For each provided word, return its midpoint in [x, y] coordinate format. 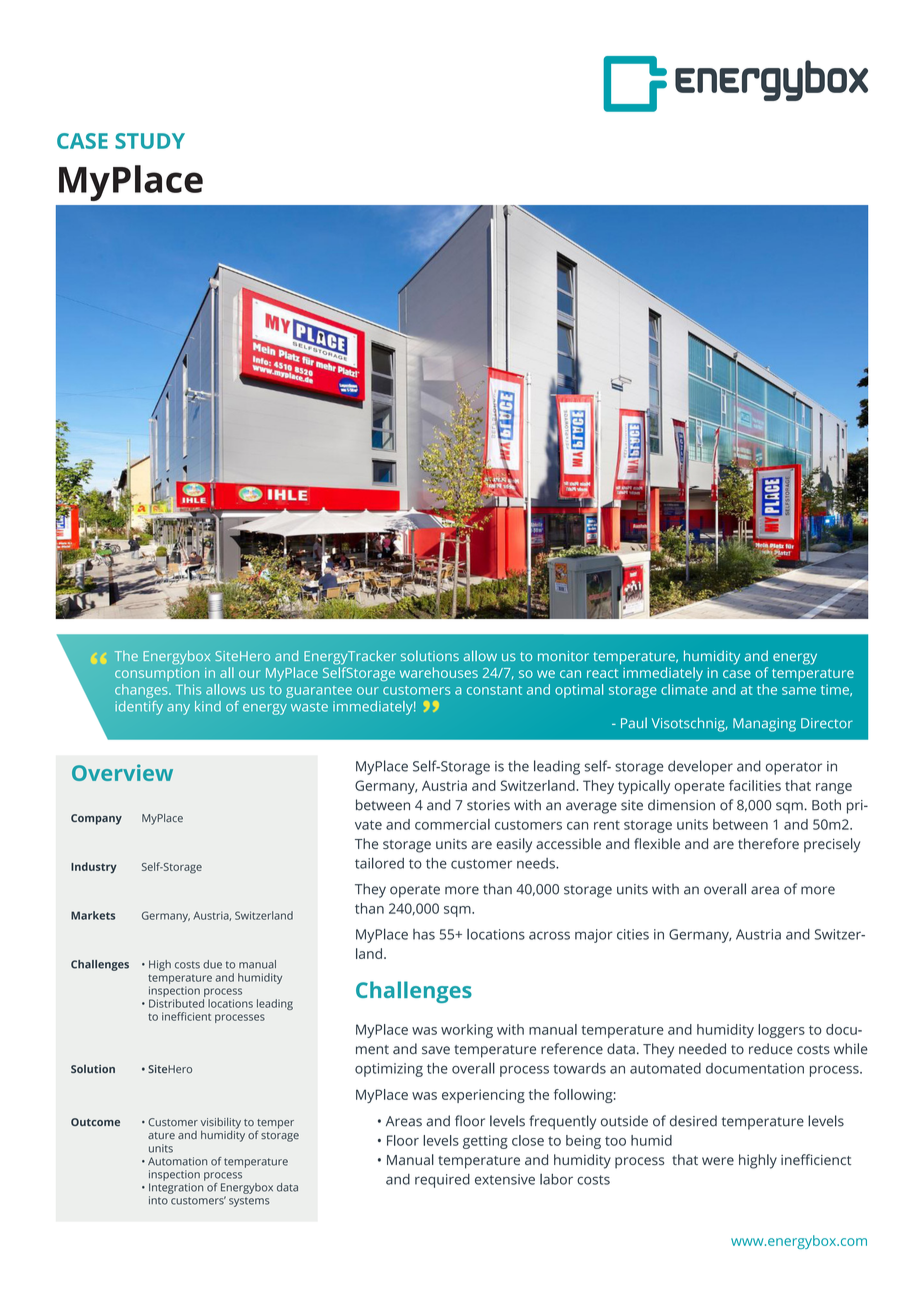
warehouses [439, 672]
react [602, 673]
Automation [177, 1161]
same [799, 691]
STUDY [150, 141]
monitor [563, 656]
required [442, 1181]
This [188, 689]
